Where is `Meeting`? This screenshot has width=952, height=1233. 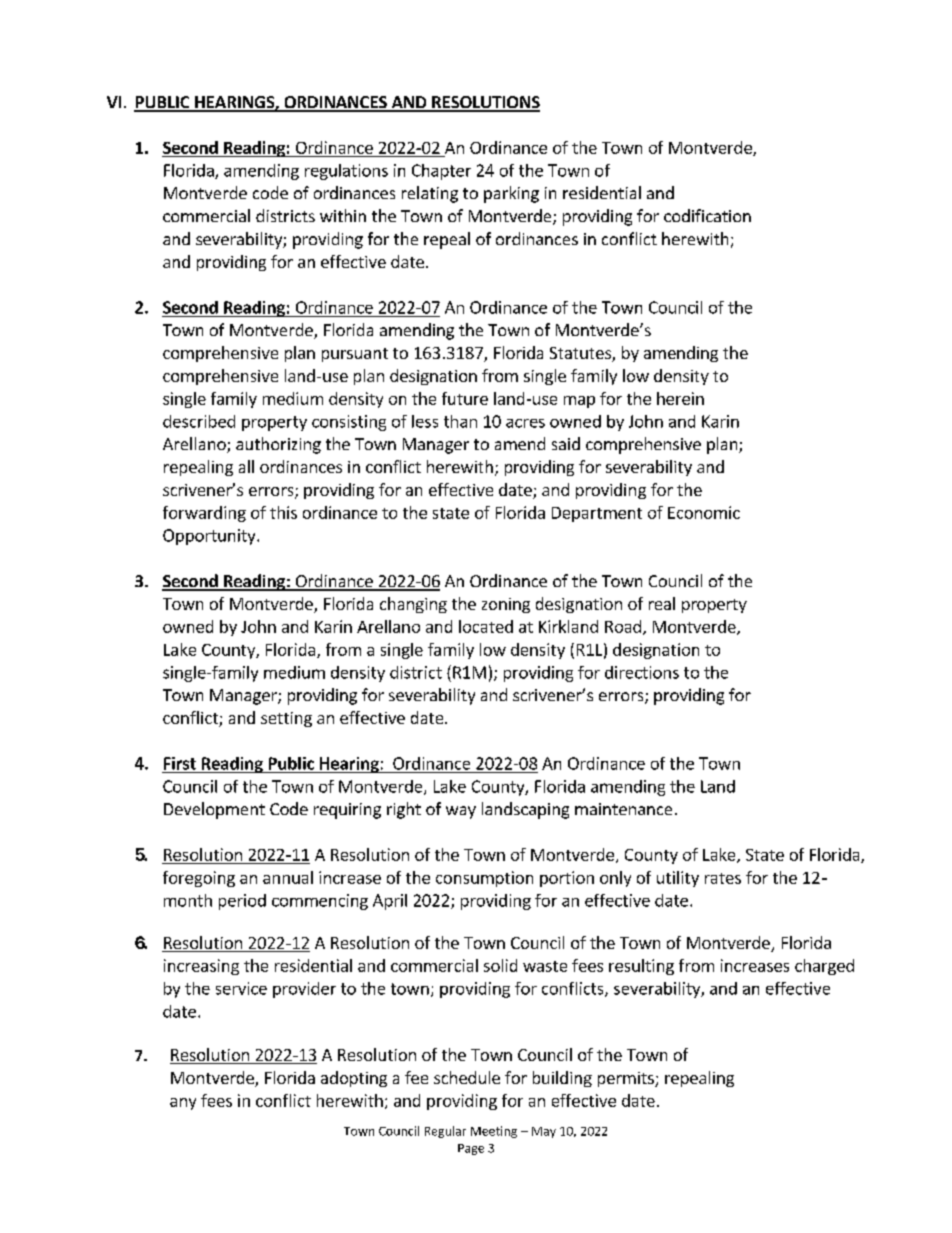
Meeting is located at coordinates (494, 1132).
